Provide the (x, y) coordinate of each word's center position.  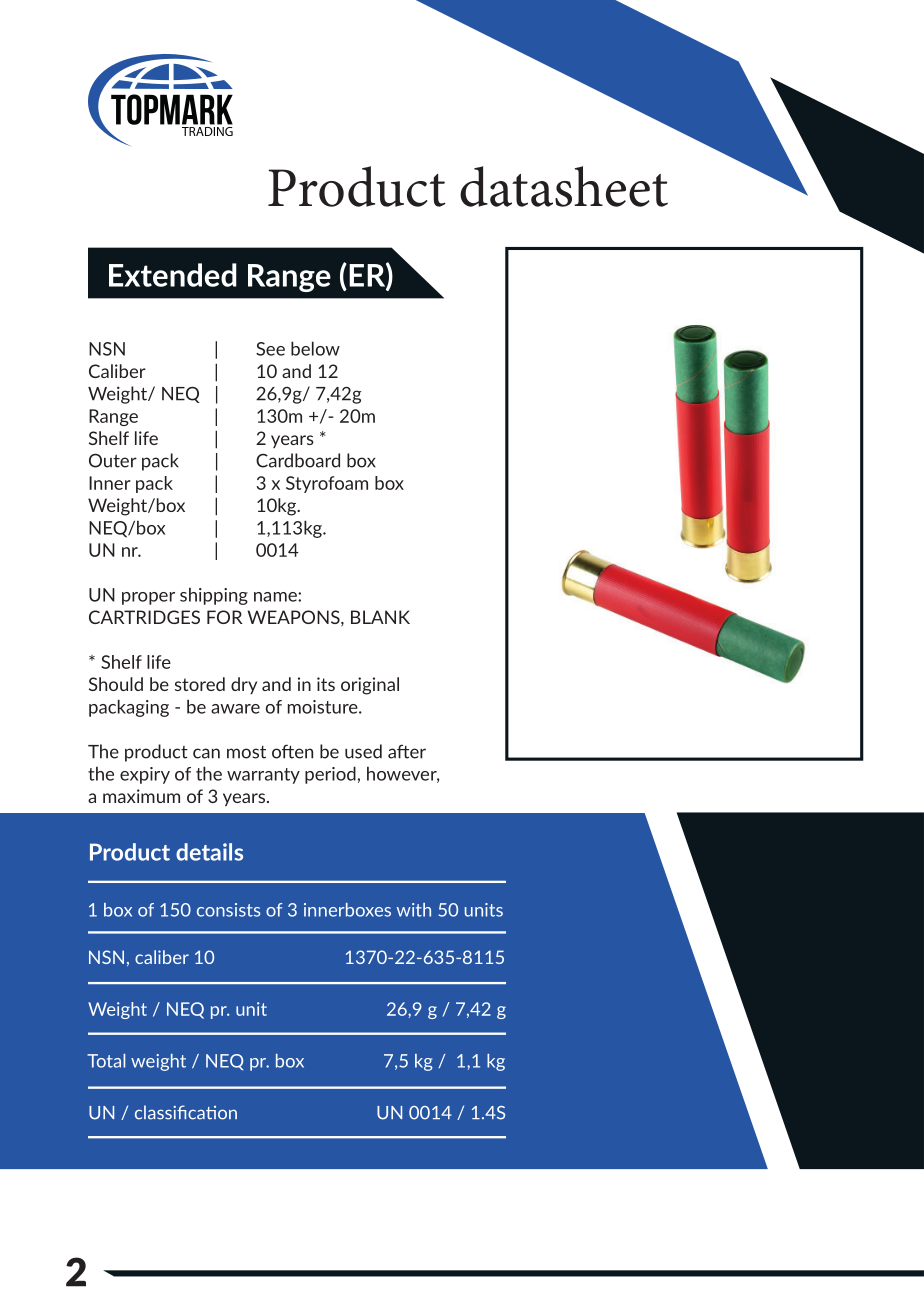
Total (106, 1061)
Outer (113, 460)
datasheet (564, 186)
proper (148, 598)
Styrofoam (327, 484)
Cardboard (298, 460)
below (315, 348)
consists (228, 910)
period (330, 775)
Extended (173, 275)
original (370, 686)
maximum (141, 796)
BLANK (380, 617)
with (414, 910)
